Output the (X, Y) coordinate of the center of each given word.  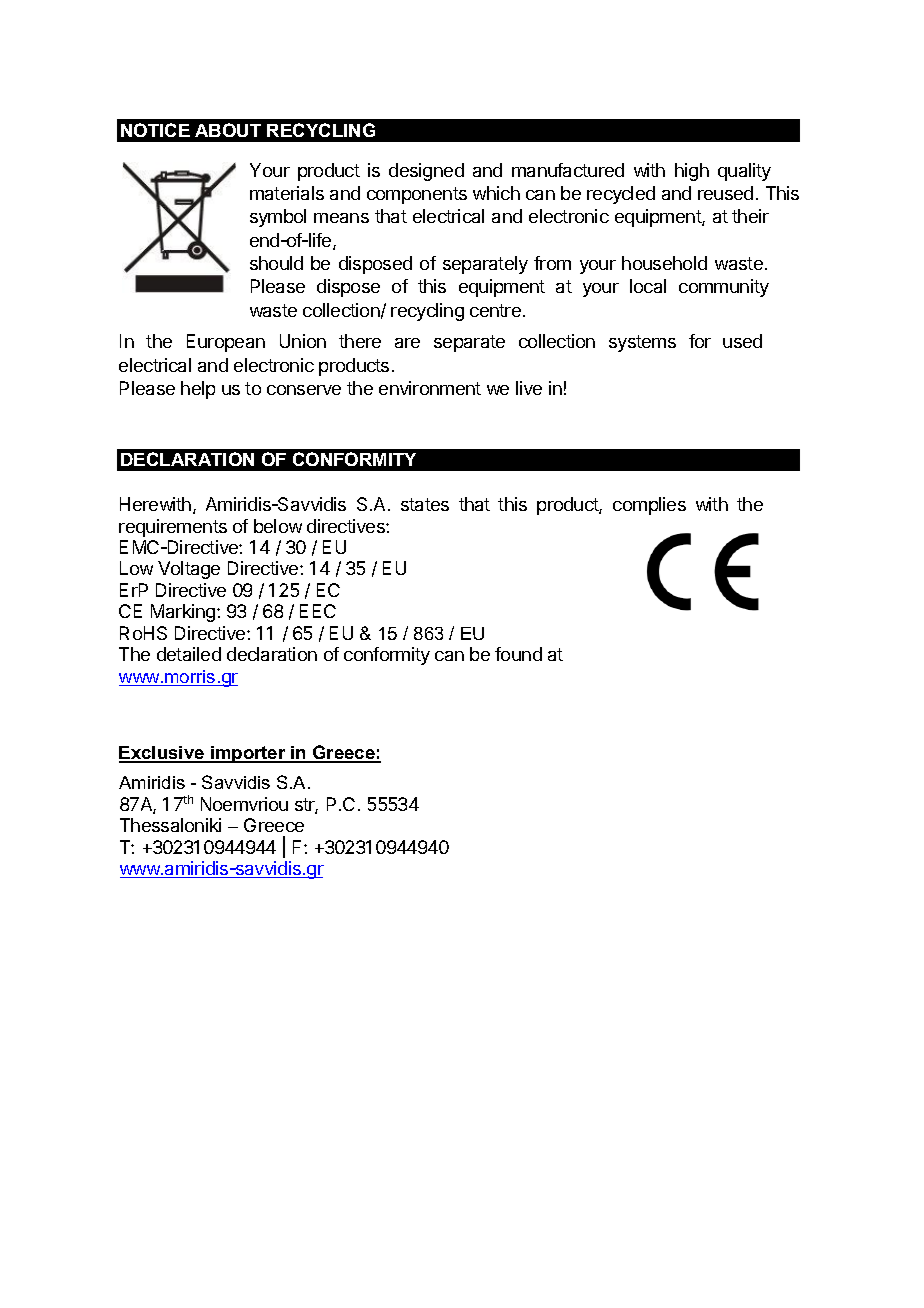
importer (248, 754)
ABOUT (228, 130)
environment (430, 388)
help (198, 390)
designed (426, 172)
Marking (184, 613)
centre (495, 310)
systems (642, 343)
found (518, 654)
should (276, 263)
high (692, 172)
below (278, 526)
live (529, 388)
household (664, 263)
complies (649, 506)
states (425, 504)
